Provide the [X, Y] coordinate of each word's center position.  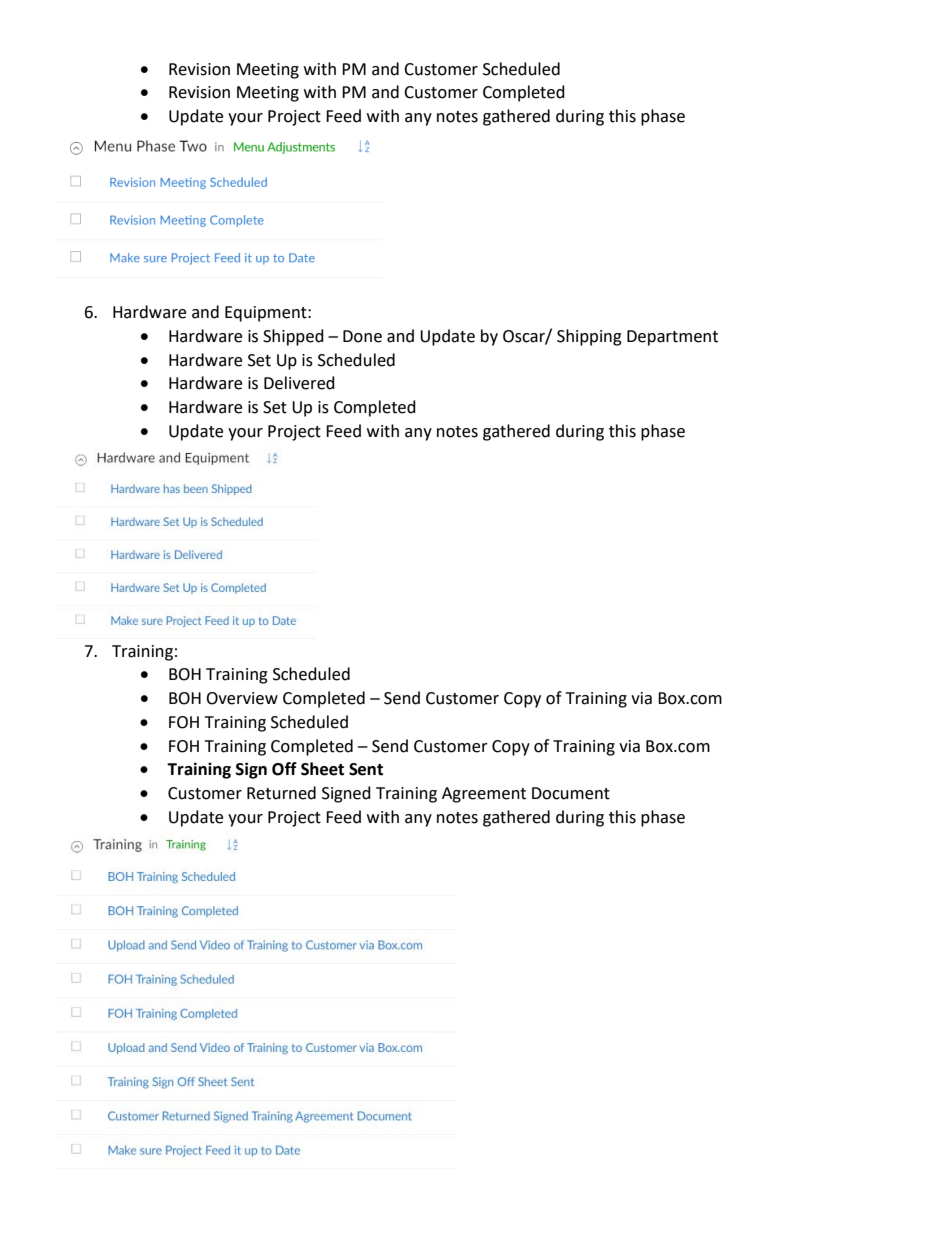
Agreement [484, 795]
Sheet [322, 769]
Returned [281, 793]
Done [362, 336]
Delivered [299, 383]
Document [571, 793]
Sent [366, 769]
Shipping [589, 337]
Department [672, 338]
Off [284, 769]
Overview [242, 698]
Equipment [267, 314]
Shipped [293, 337]
